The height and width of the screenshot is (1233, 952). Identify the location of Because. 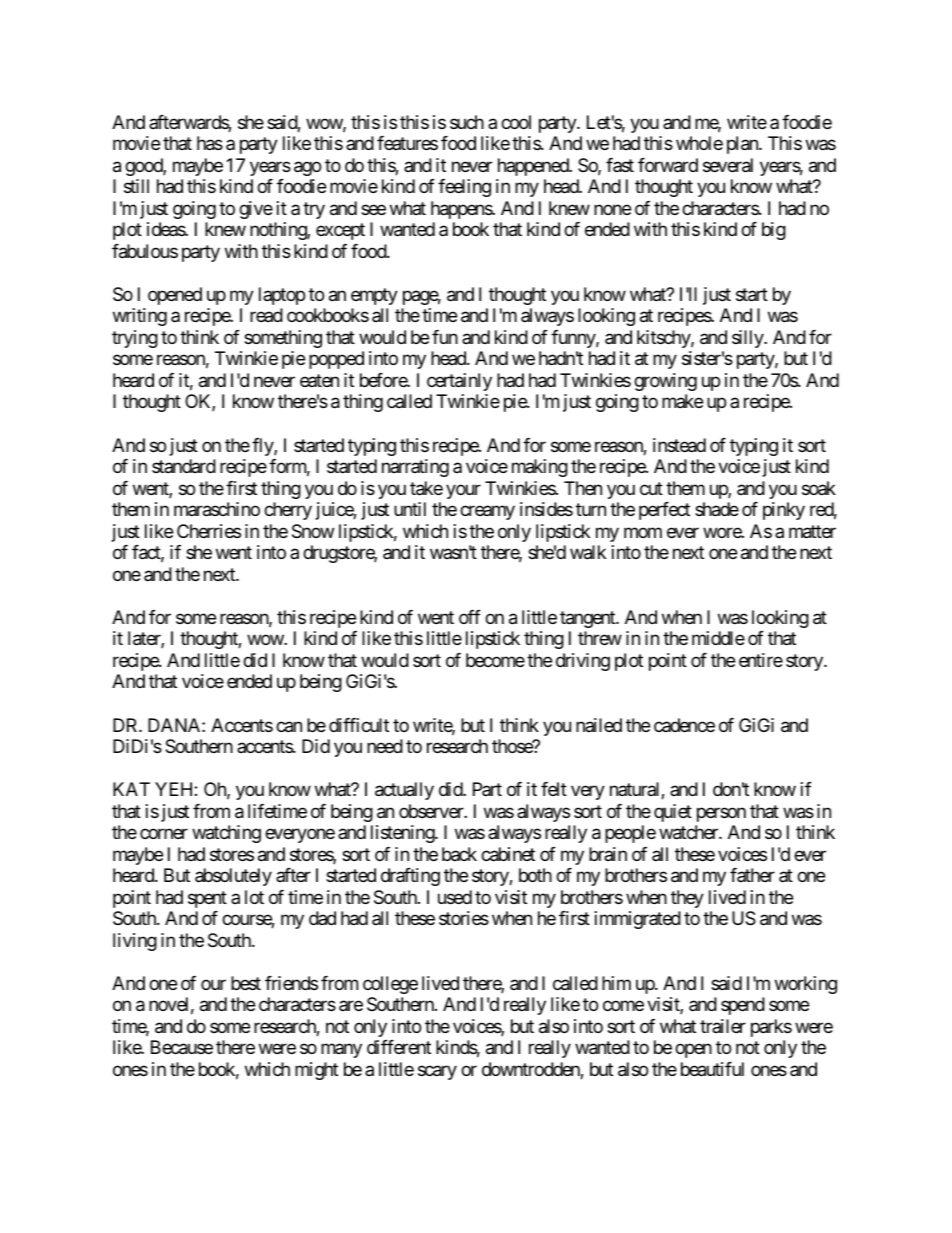
(182, 1047).
